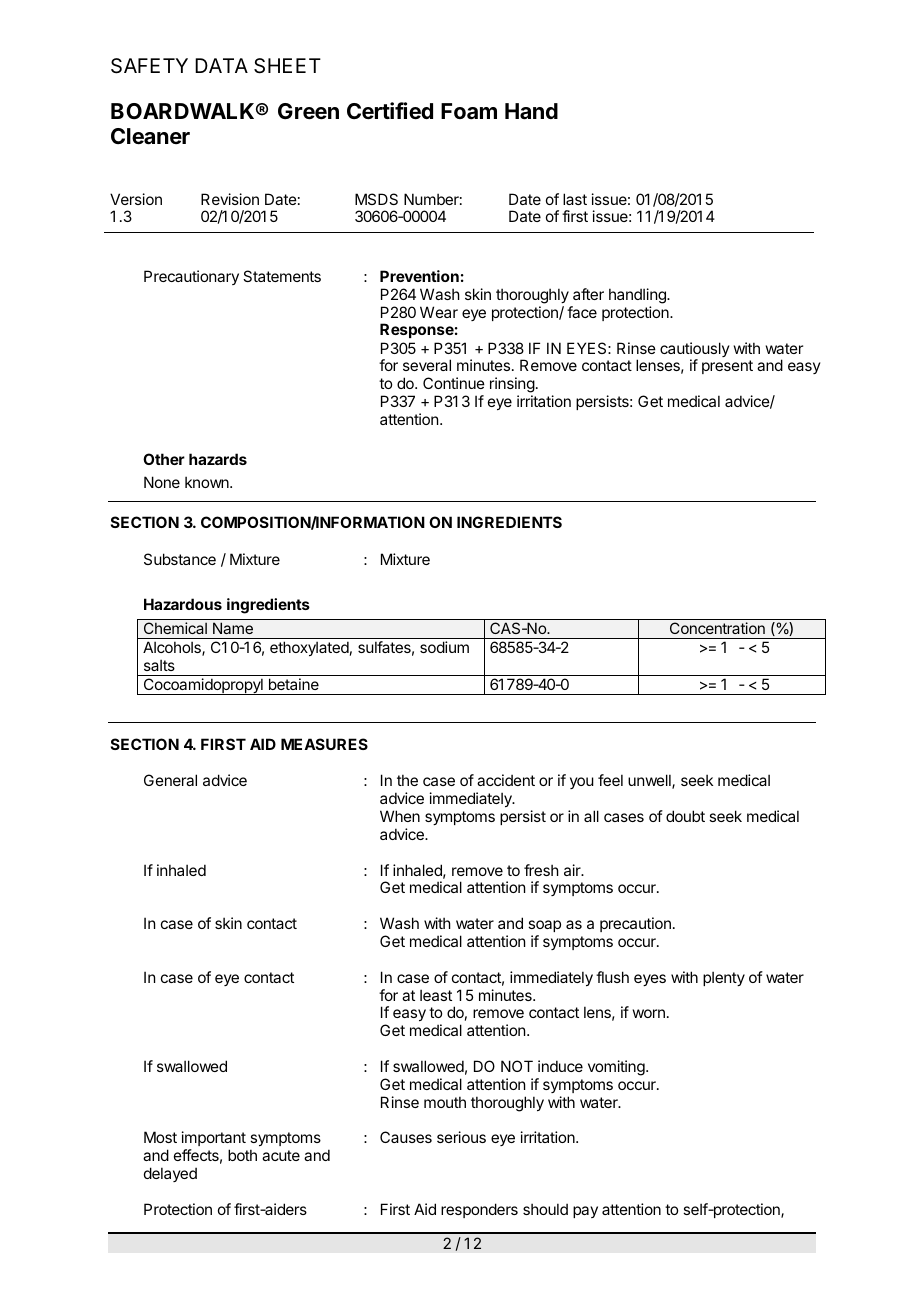 The width and height of the document is (924, 1308). What do you see at coordinates (170, 780) in the document?
I see `General` at bounding box center [170, 780].
